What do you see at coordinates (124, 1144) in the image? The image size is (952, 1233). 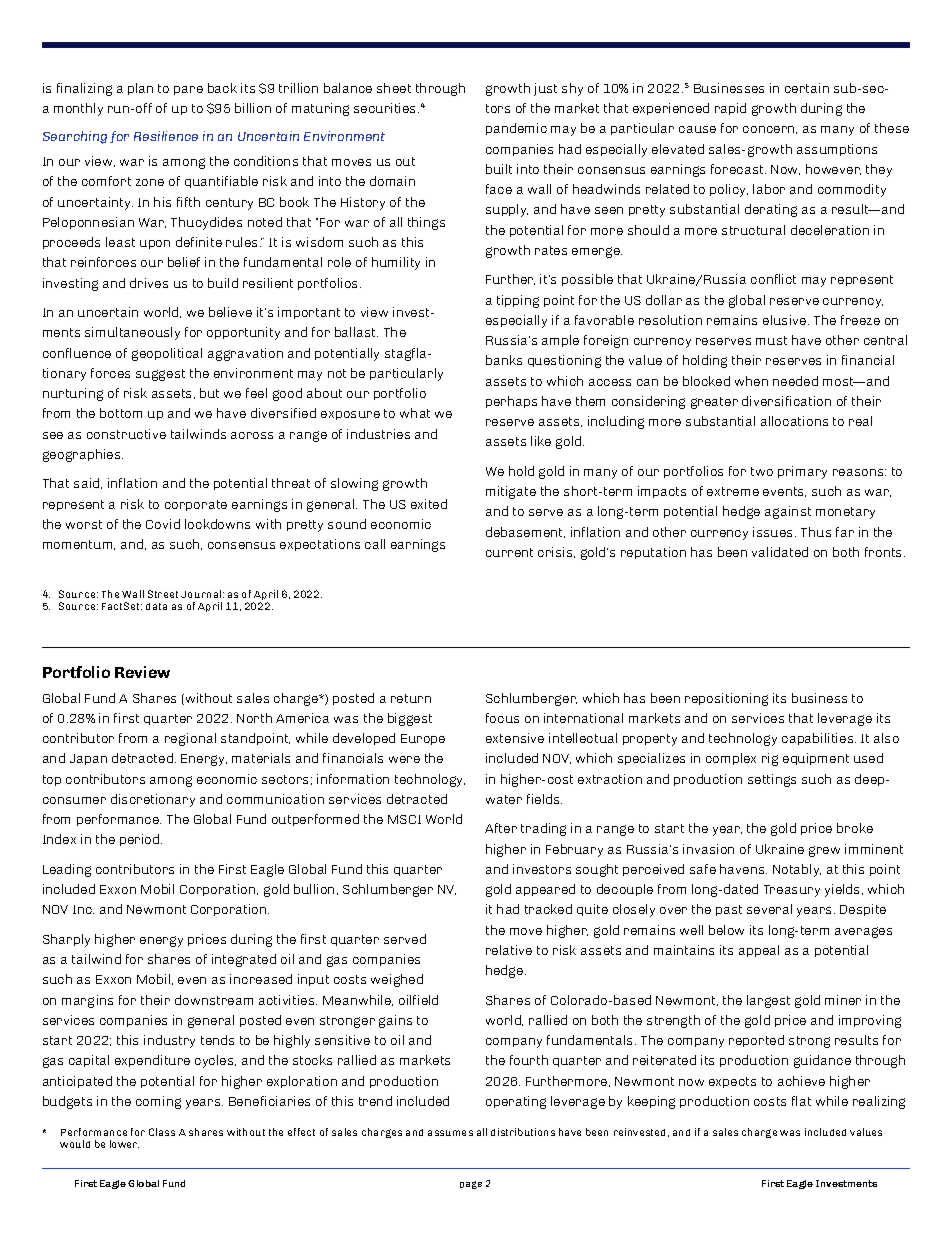 I see `lower` at bounding box center [124, 1144].
